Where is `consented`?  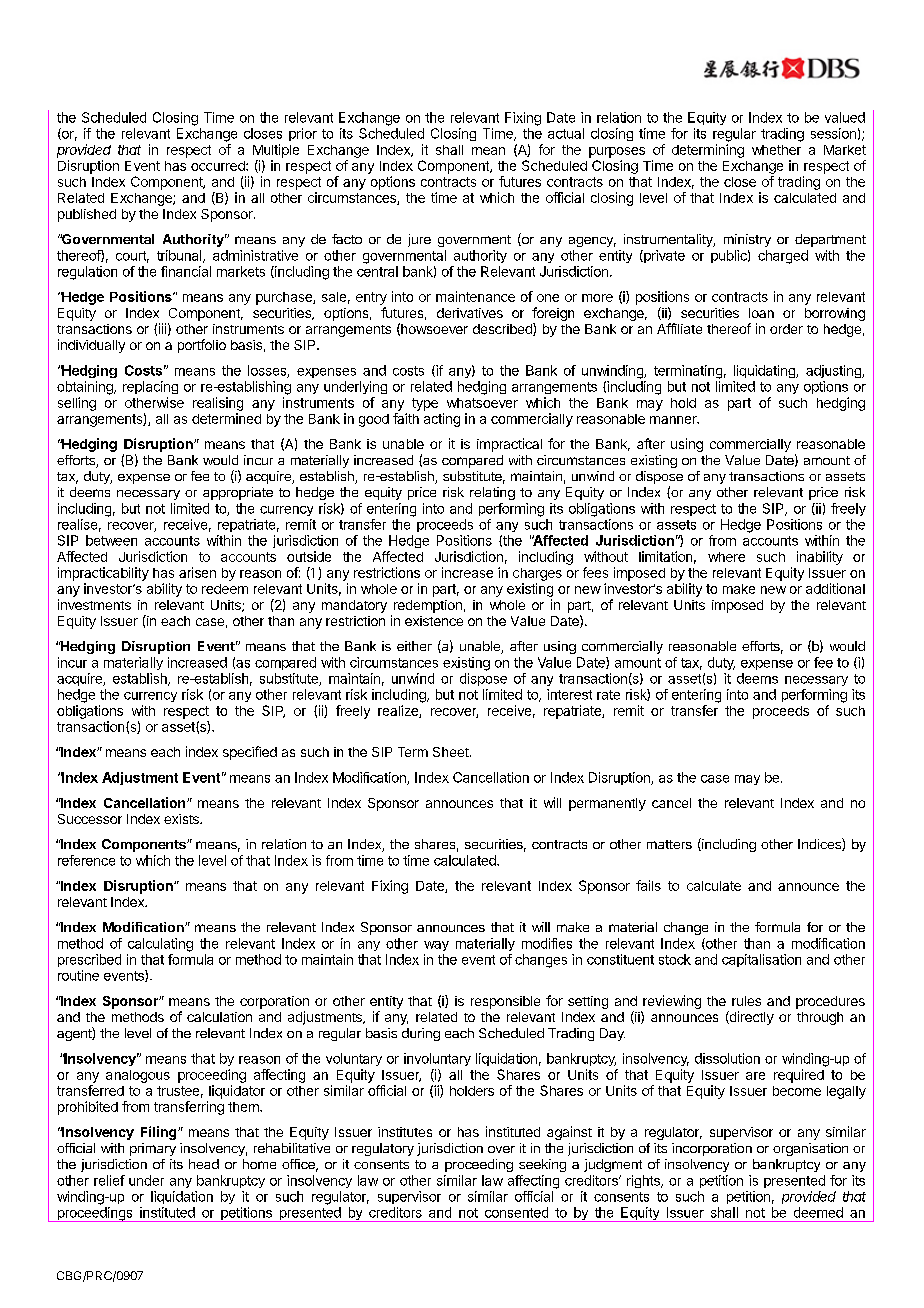 consented is located at coordinates (516, 1212).
